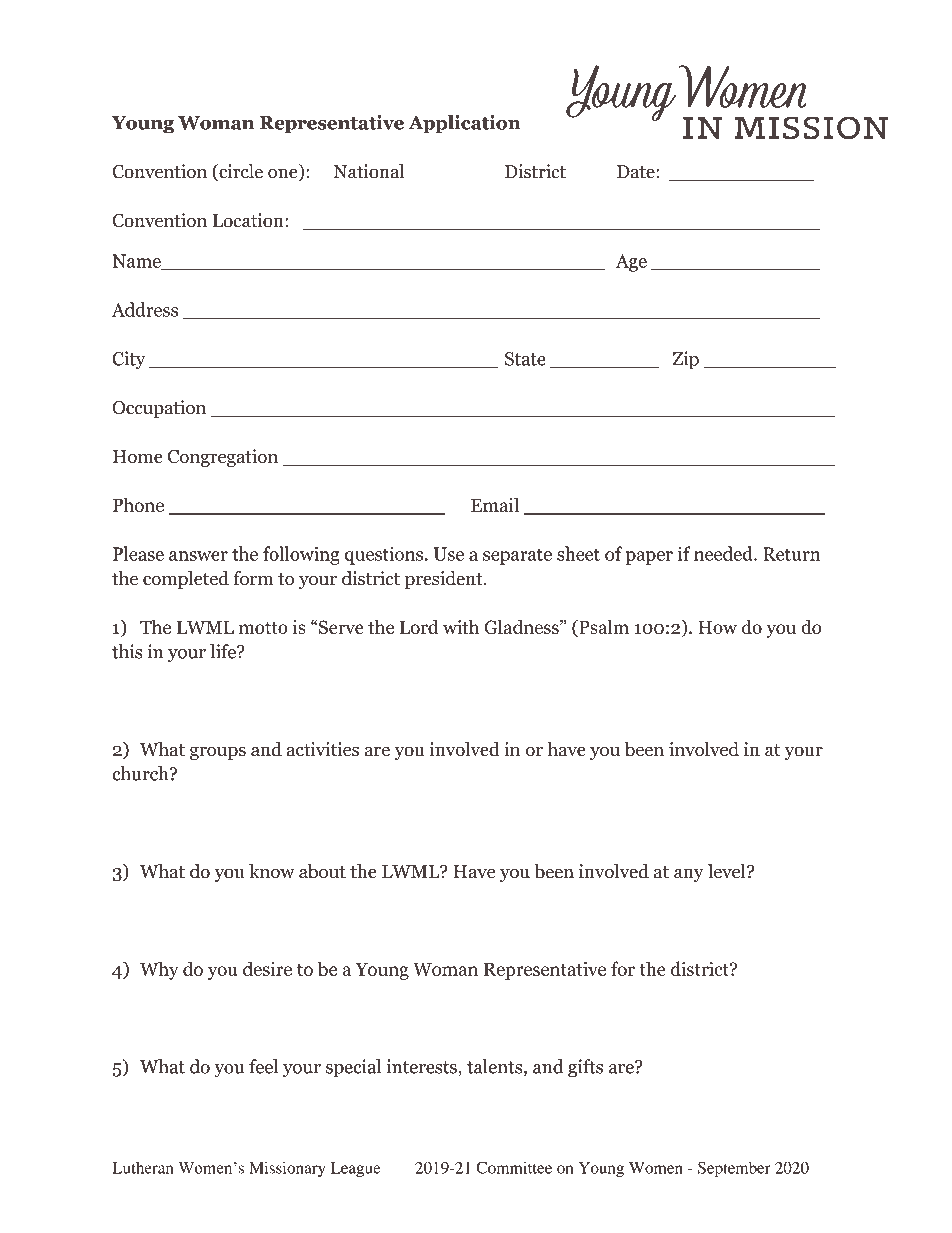 This page has width=952, height=1233. What do you see at coordinates (143, 1168) in the page?
I see `Lutheran` at bounding box center [143, 1168].
